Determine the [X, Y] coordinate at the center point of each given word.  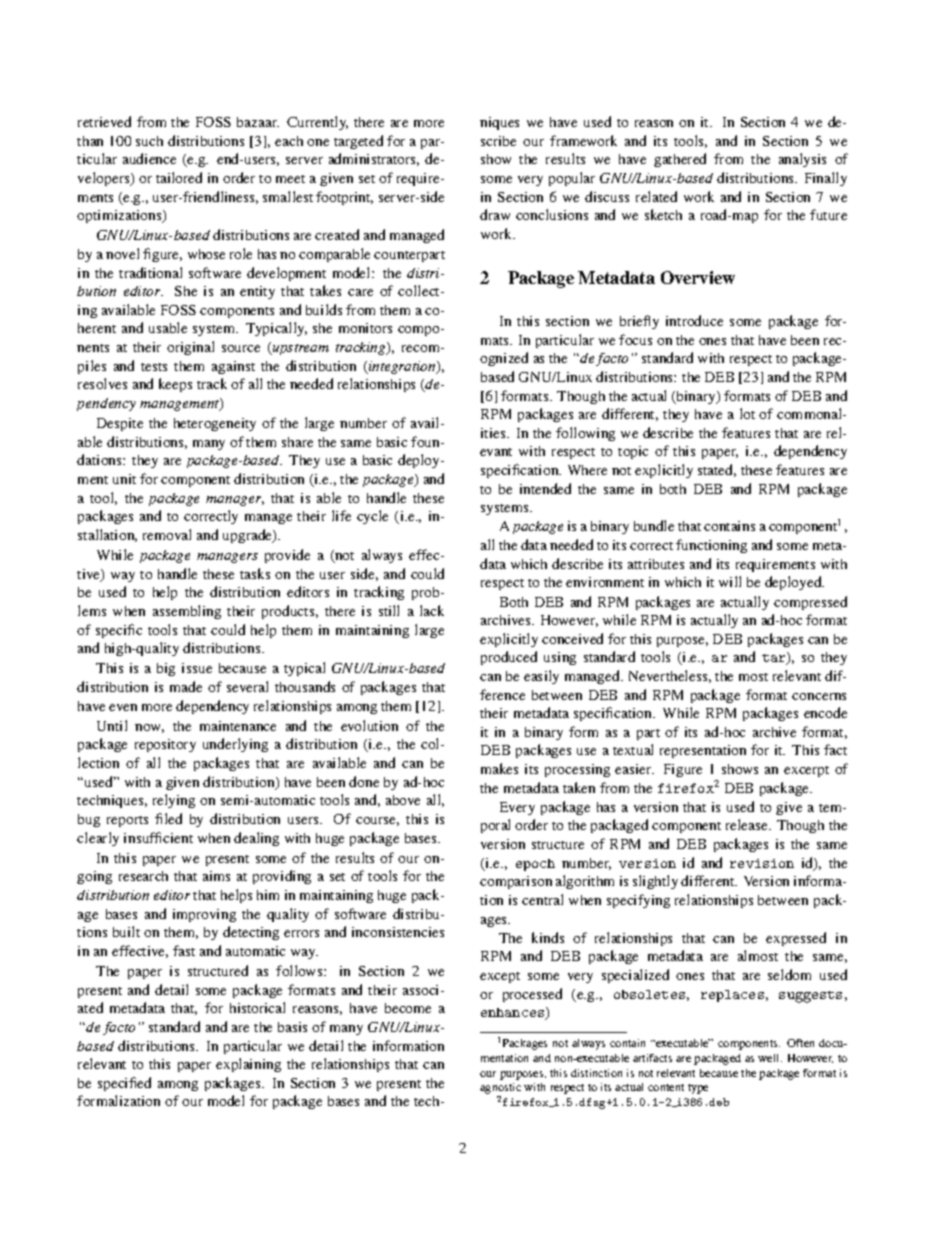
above [403, 800]
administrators [374, 159]
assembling [187, 612]
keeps [175, 385]
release [748, 824]
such [149, 141]
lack [432, 610]
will [730, 581]
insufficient [158, 837]
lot [747, 413]
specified [124, 1084]
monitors [365, 328]
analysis [802, 160]
